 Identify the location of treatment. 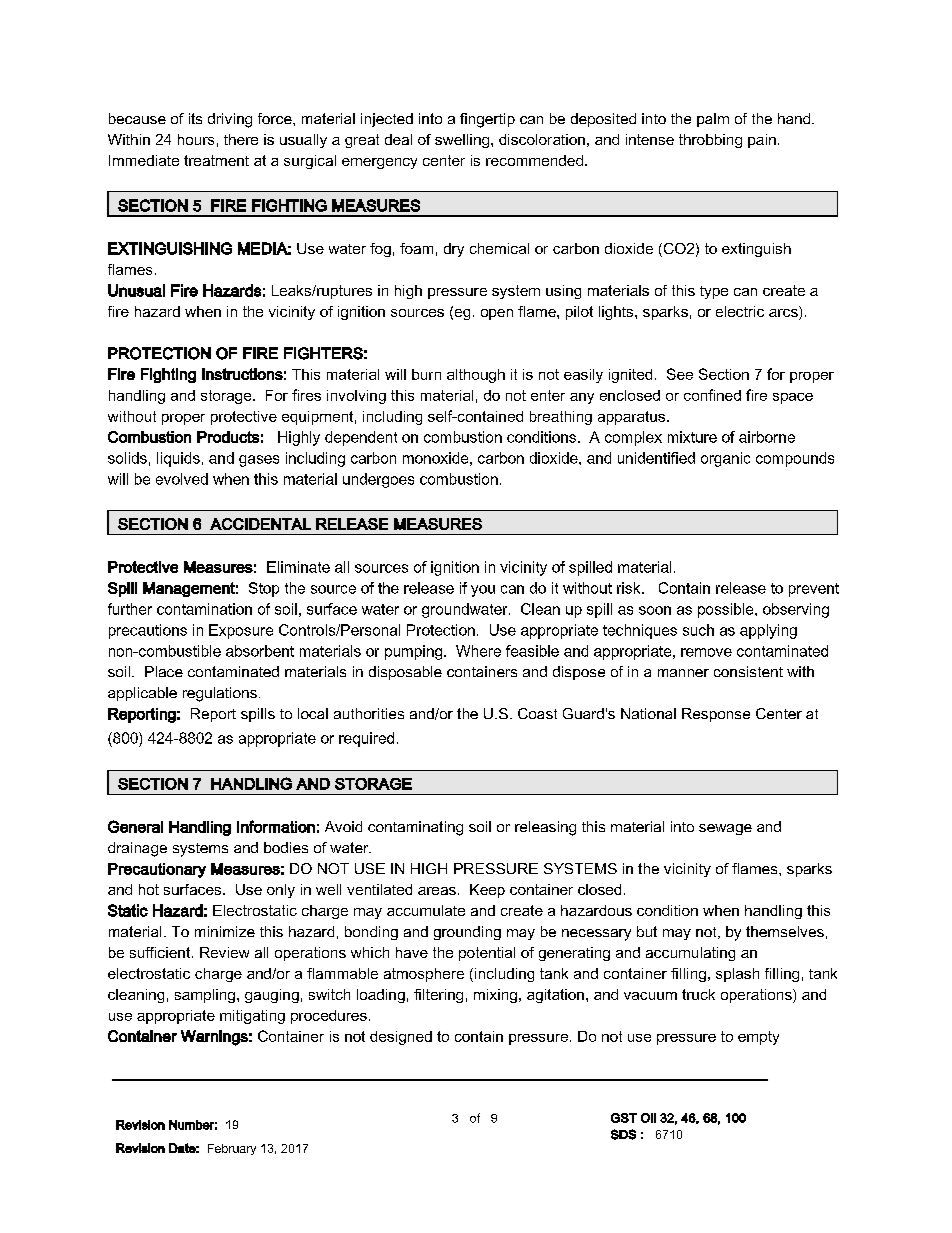
(216, 160).
